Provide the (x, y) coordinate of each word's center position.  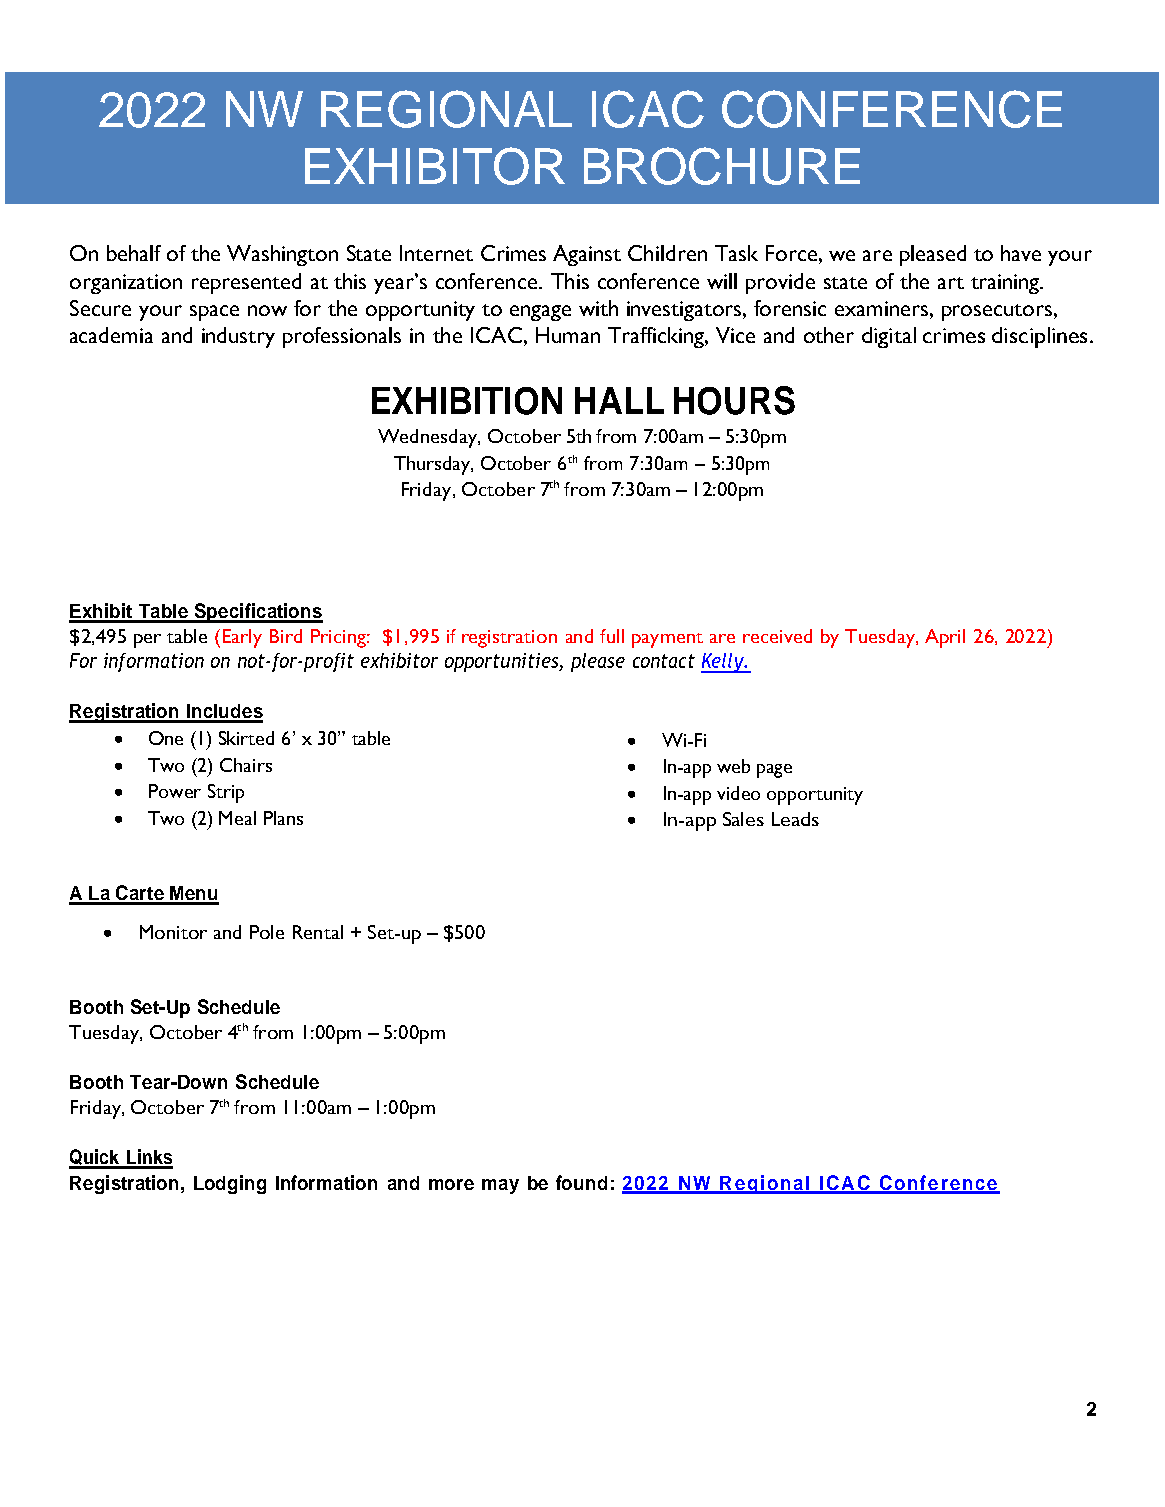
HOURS (734, 400)
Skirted (246, 738)
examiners (881, 308)
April (945, 638)
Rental (318, 932)
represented (246, 283)
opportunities (502, 662)
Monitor (173, 932)
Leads (795, 819)
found (581, 1182)
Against (587, 255)
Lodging (230, 1184)
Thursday (433, 465)
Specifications (257, 613)
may (500, 1186)
